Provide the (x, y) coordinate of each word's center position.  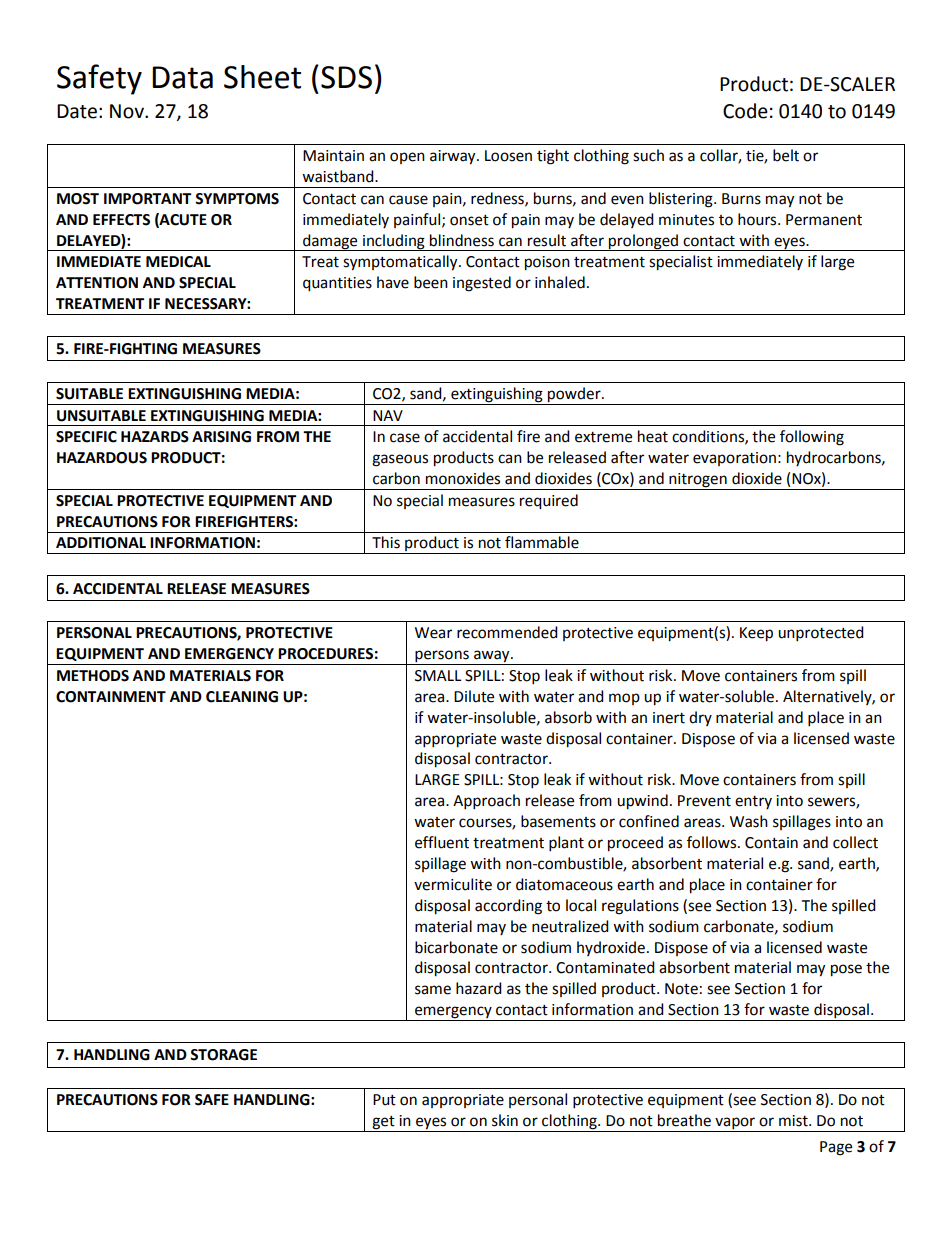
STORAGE (223, 1055)
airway (454, 157)
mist (794, 1121)
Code (745, 111)
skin (505, 1120)
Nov (128, 111)
